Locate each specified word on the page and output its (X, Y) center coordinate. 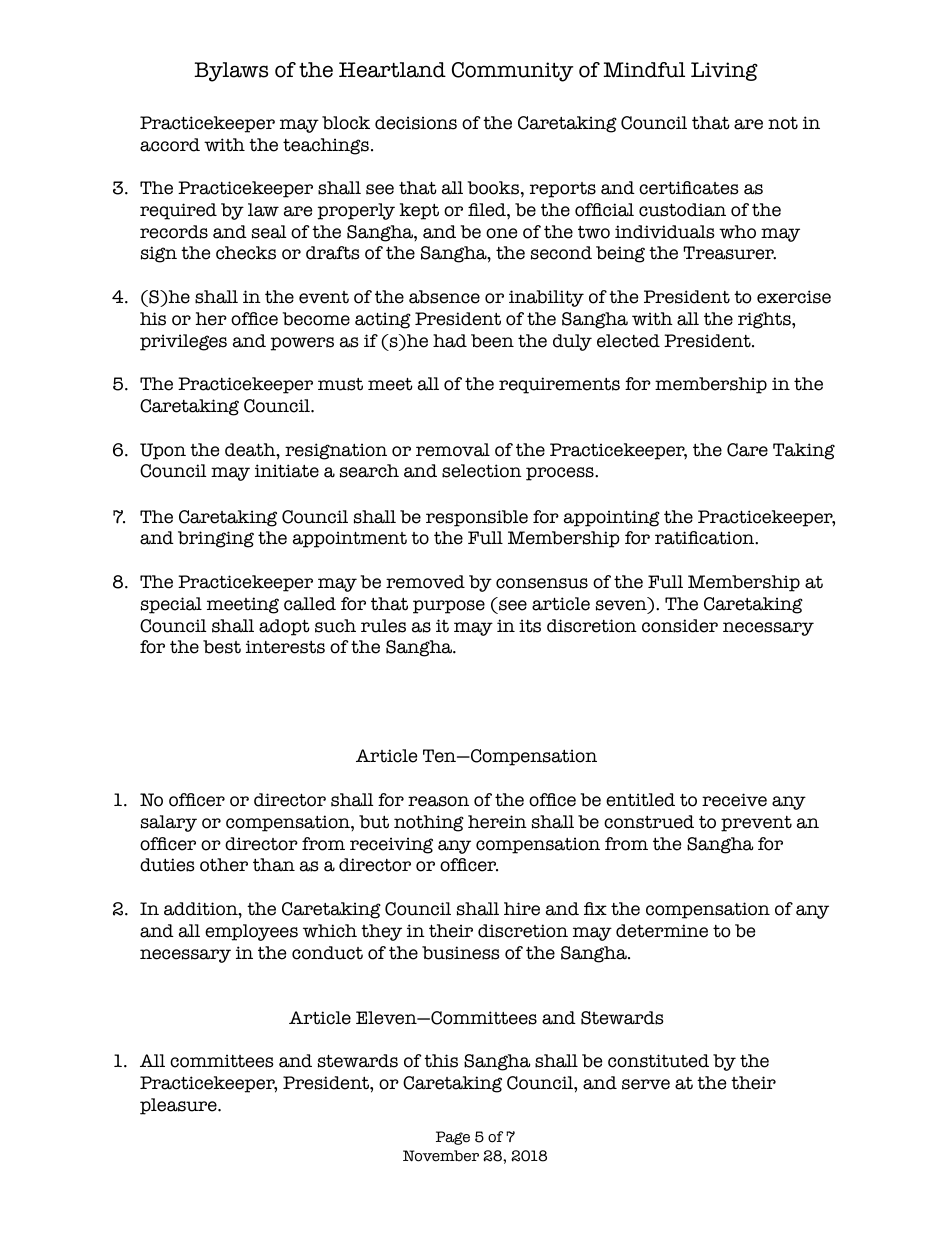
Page (453, 1138)
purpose (449, 607)
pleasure (179, 1106)
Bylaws (231, 72)
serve (646, 1084)
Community (513, 72)
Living (724, 71)
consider (680, 626)
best (222, 647)
